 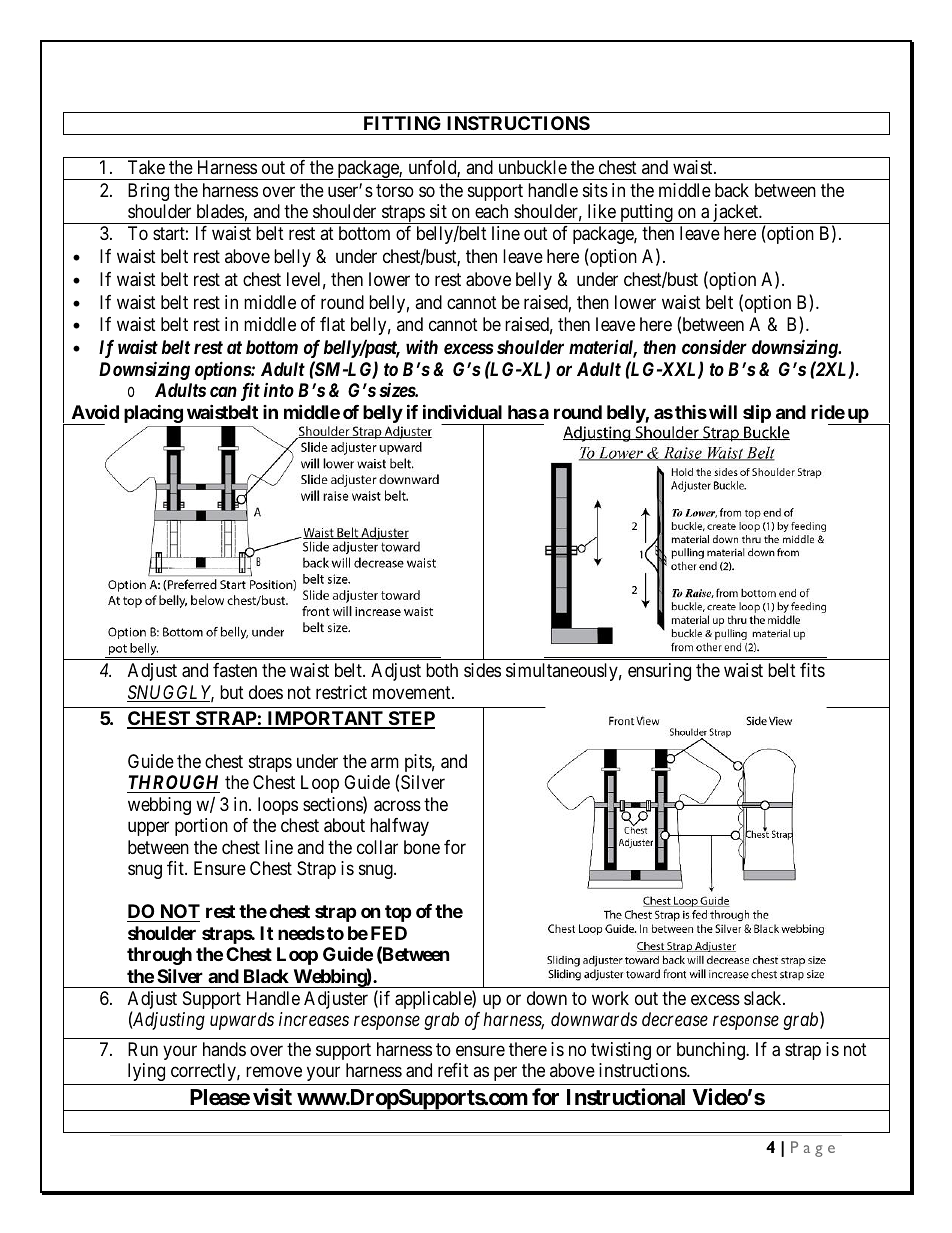 I want to click on FITTING, so click(x=402, y=123).
